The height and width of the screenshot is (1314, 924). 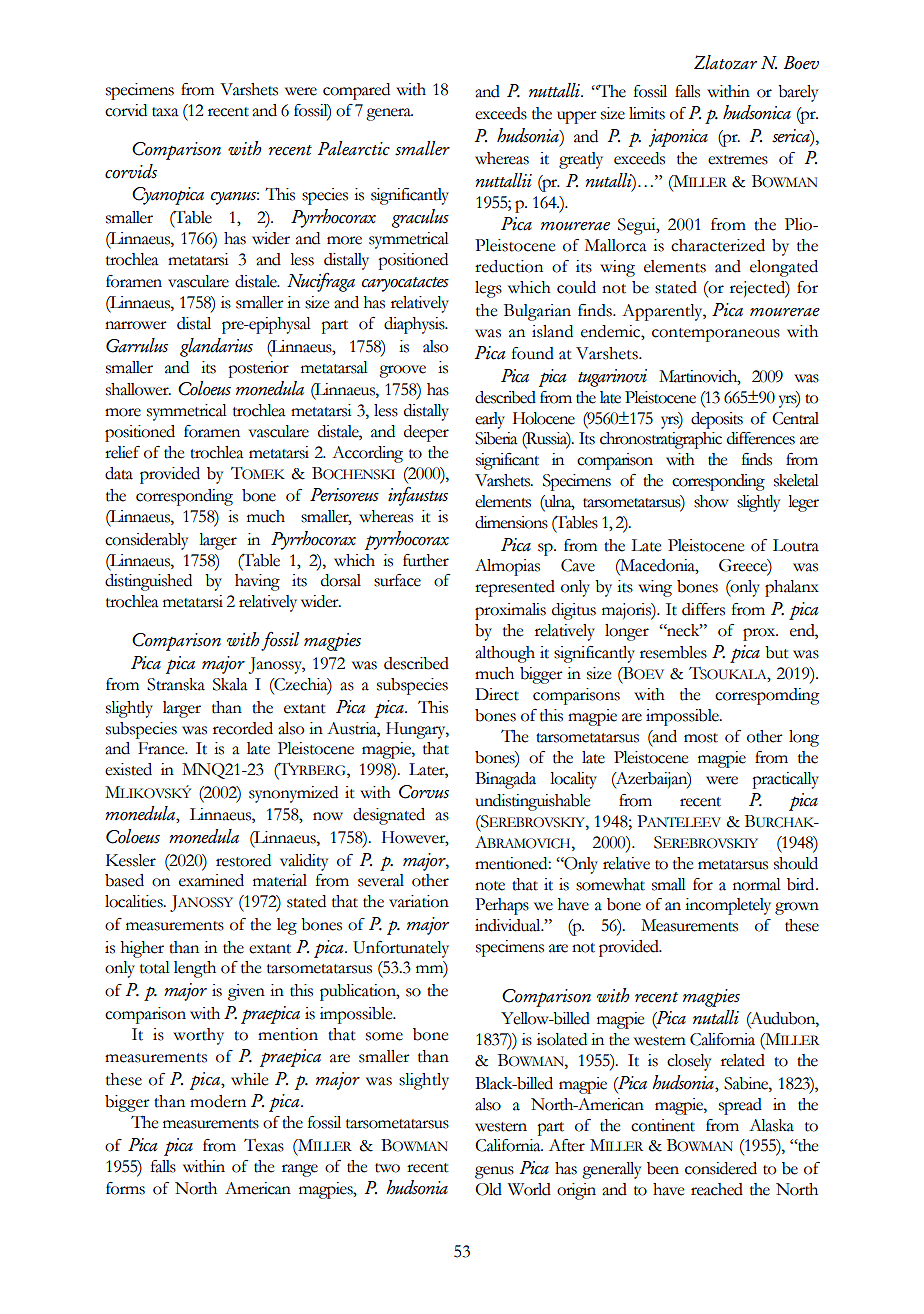 I want to click on incompletely, so click(x=728, y=906).
